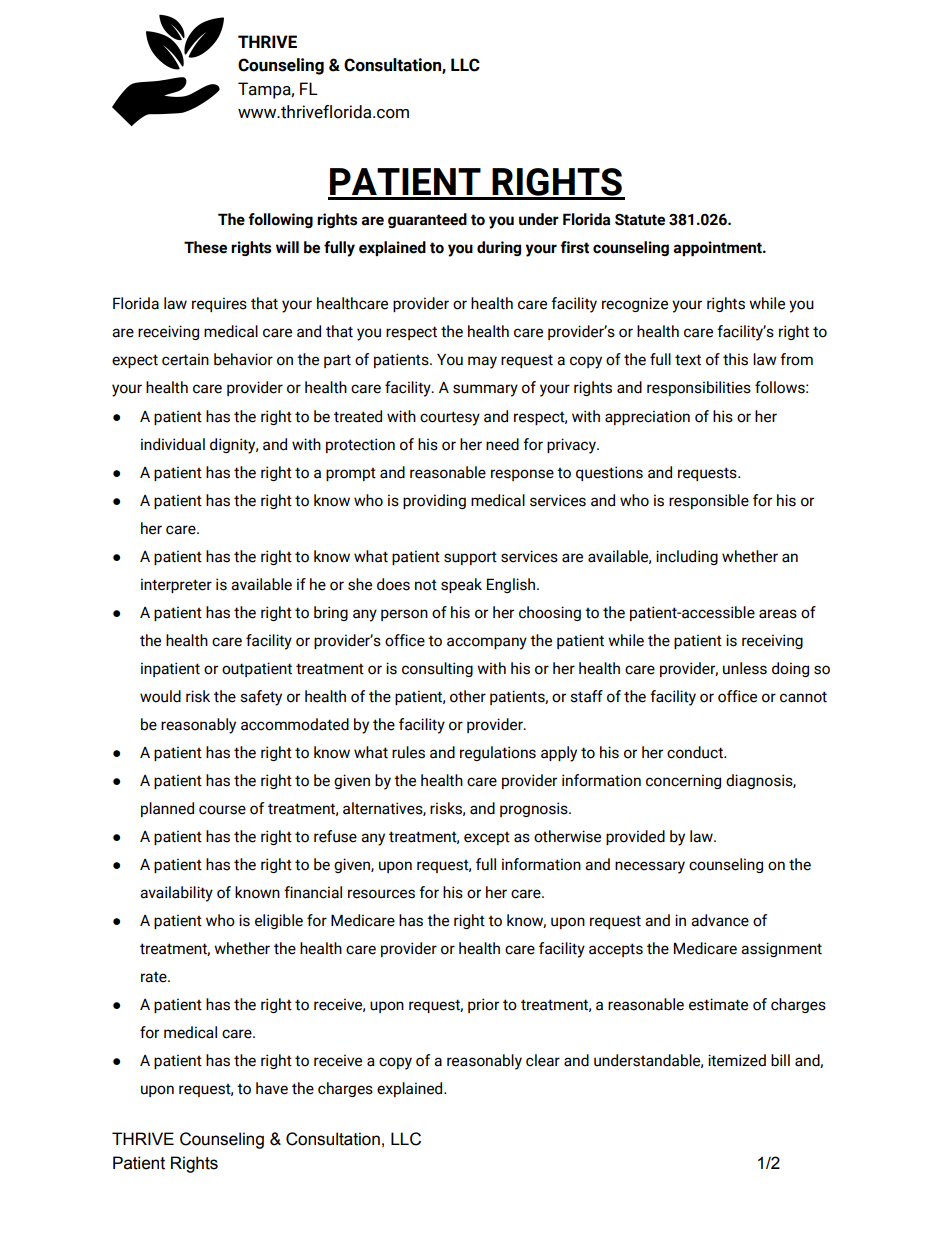 The image size is (952, 1233). Describe the element at coordinates (745, 668) in the document. I see `unless` at that location.
